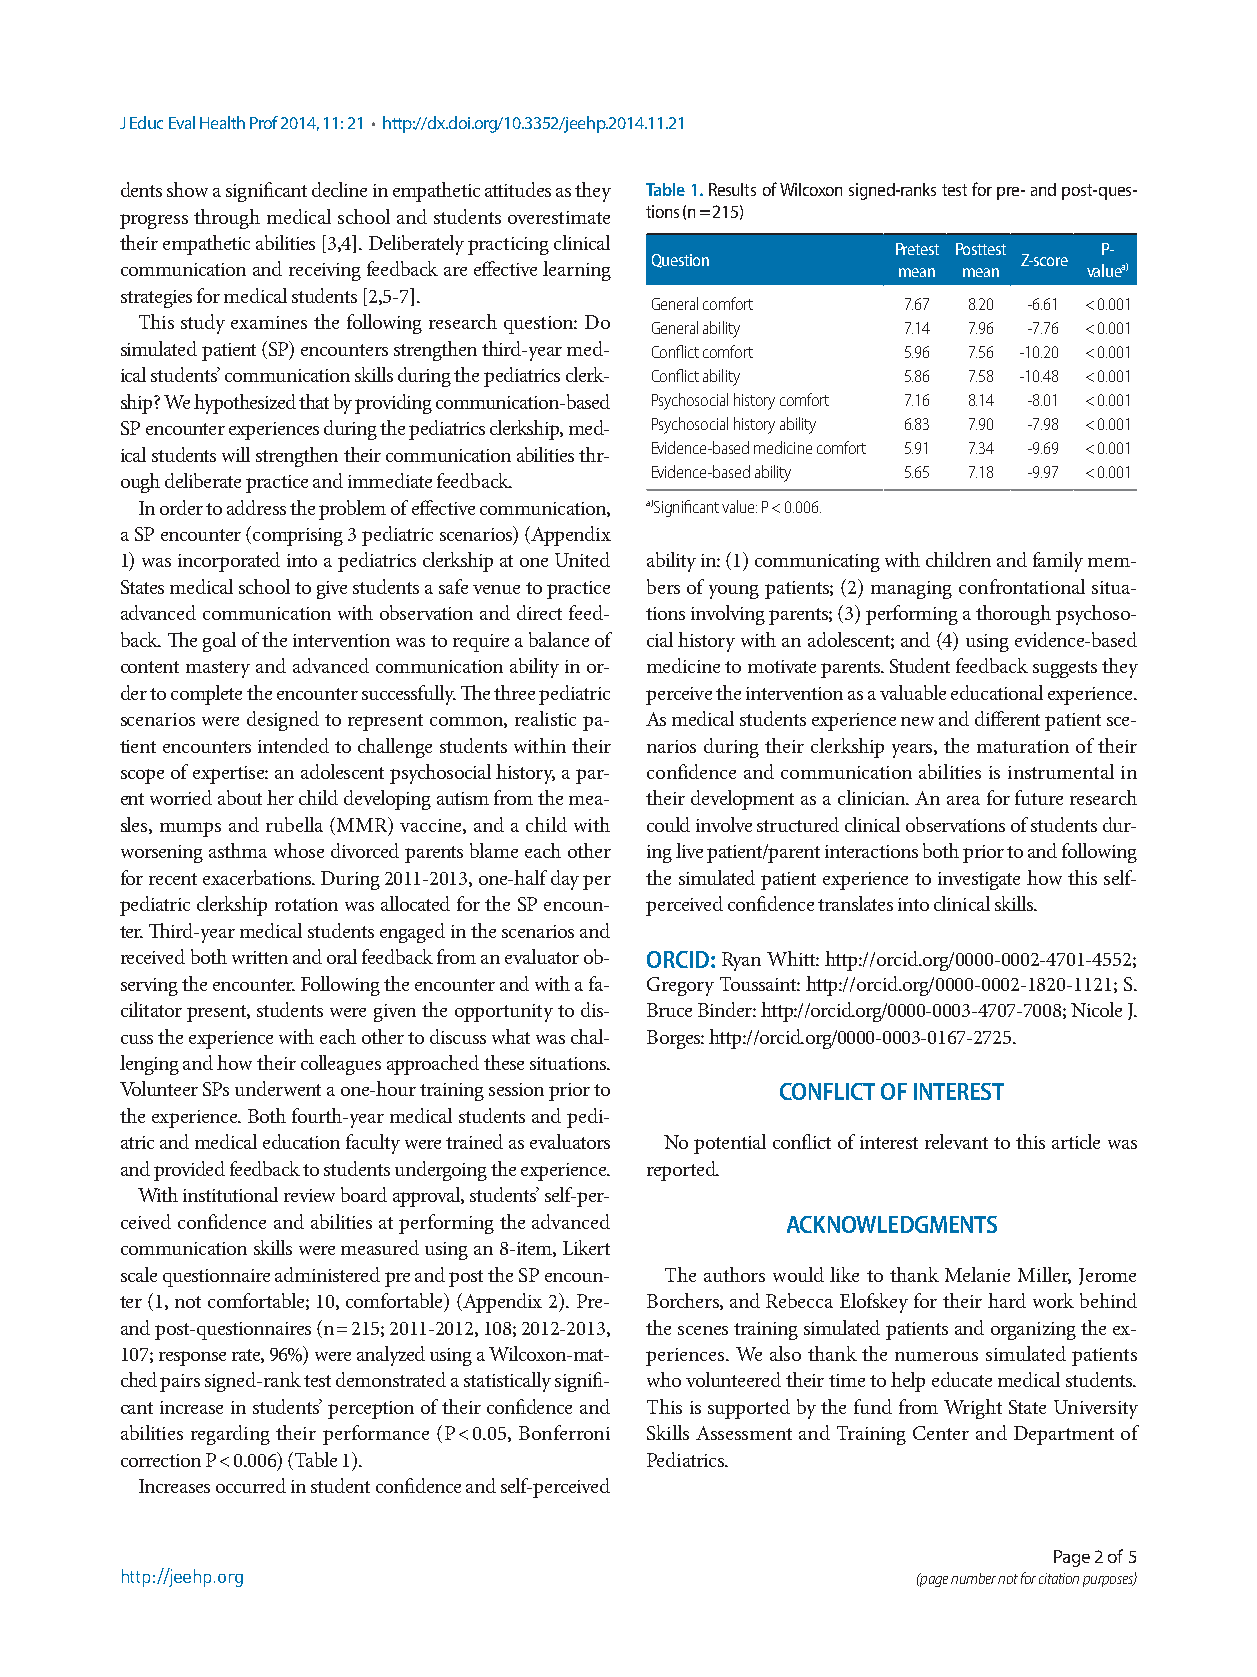 This screenshot has width=1257, height=1677. I want to click on Results, so click(732, 189).
